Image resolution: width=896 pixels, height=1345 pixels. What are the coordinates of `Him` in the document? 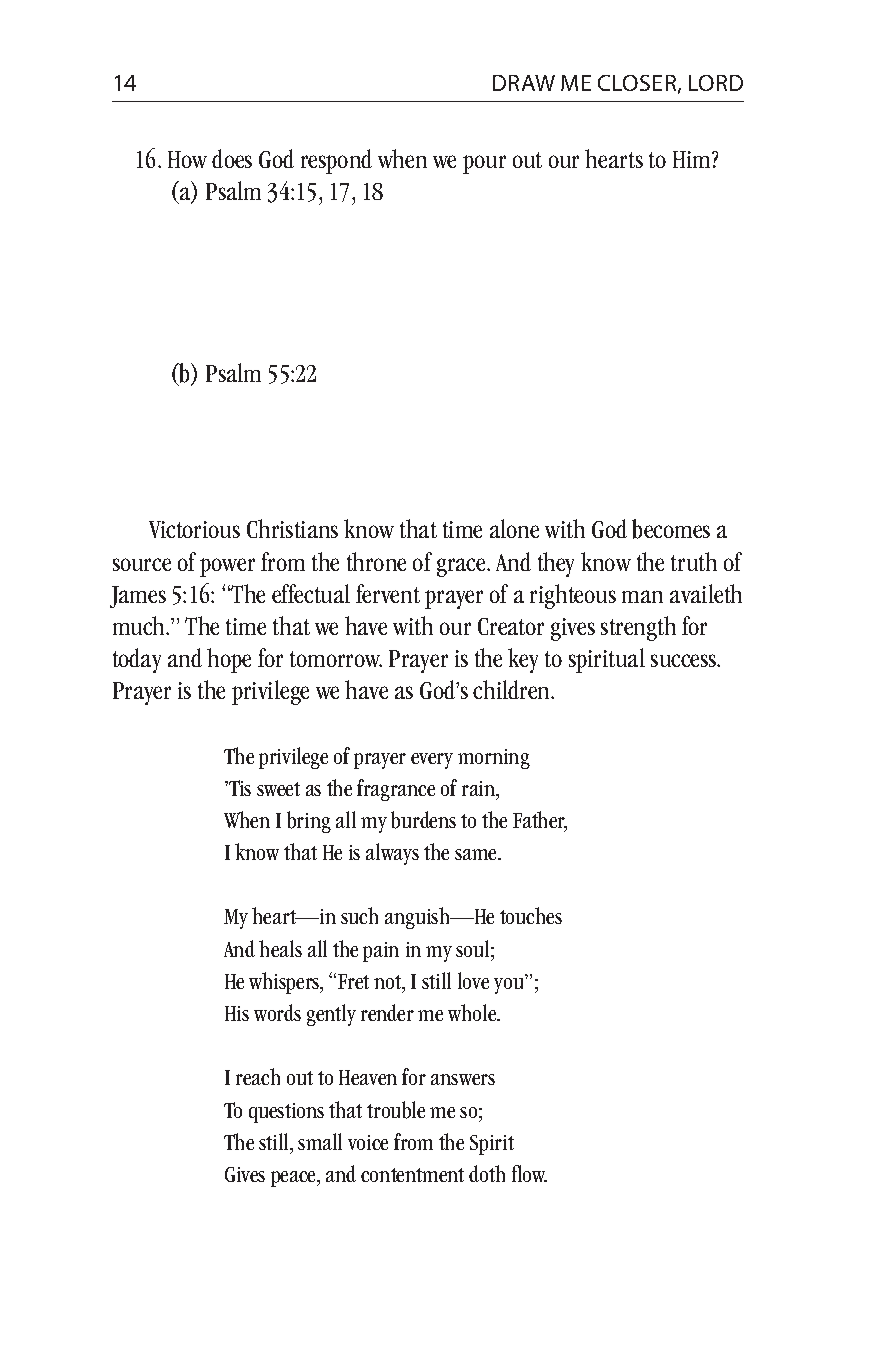 It's located at (693, 159).
